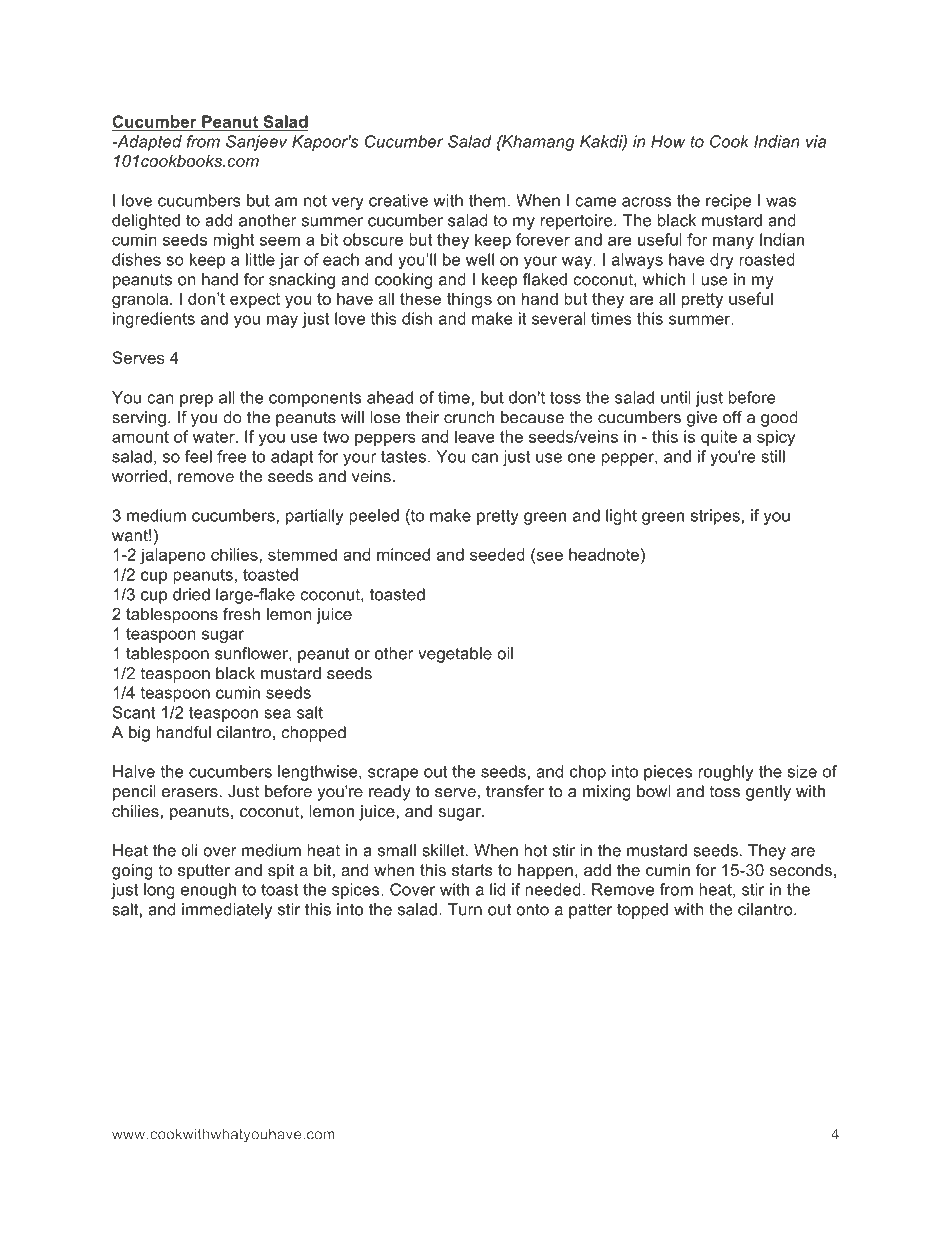 The height and width of the screenshot is (1233, 952). I want to click on enough, so click(208, 891).
